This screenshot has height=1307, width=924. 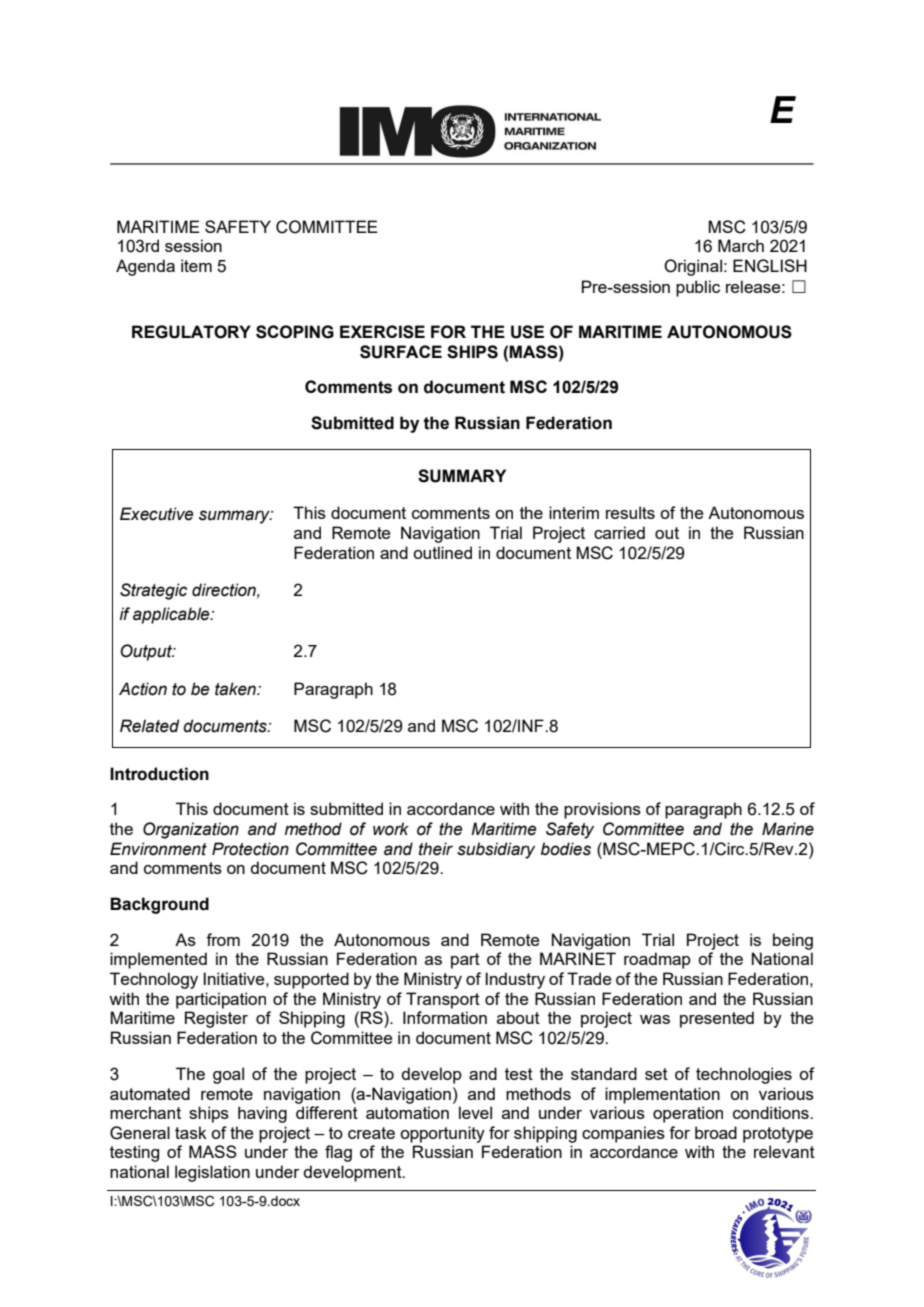 What do you see at coordinates (527, 332) in the screenshot?
I see `USE` at bounding box center [527, 332].
